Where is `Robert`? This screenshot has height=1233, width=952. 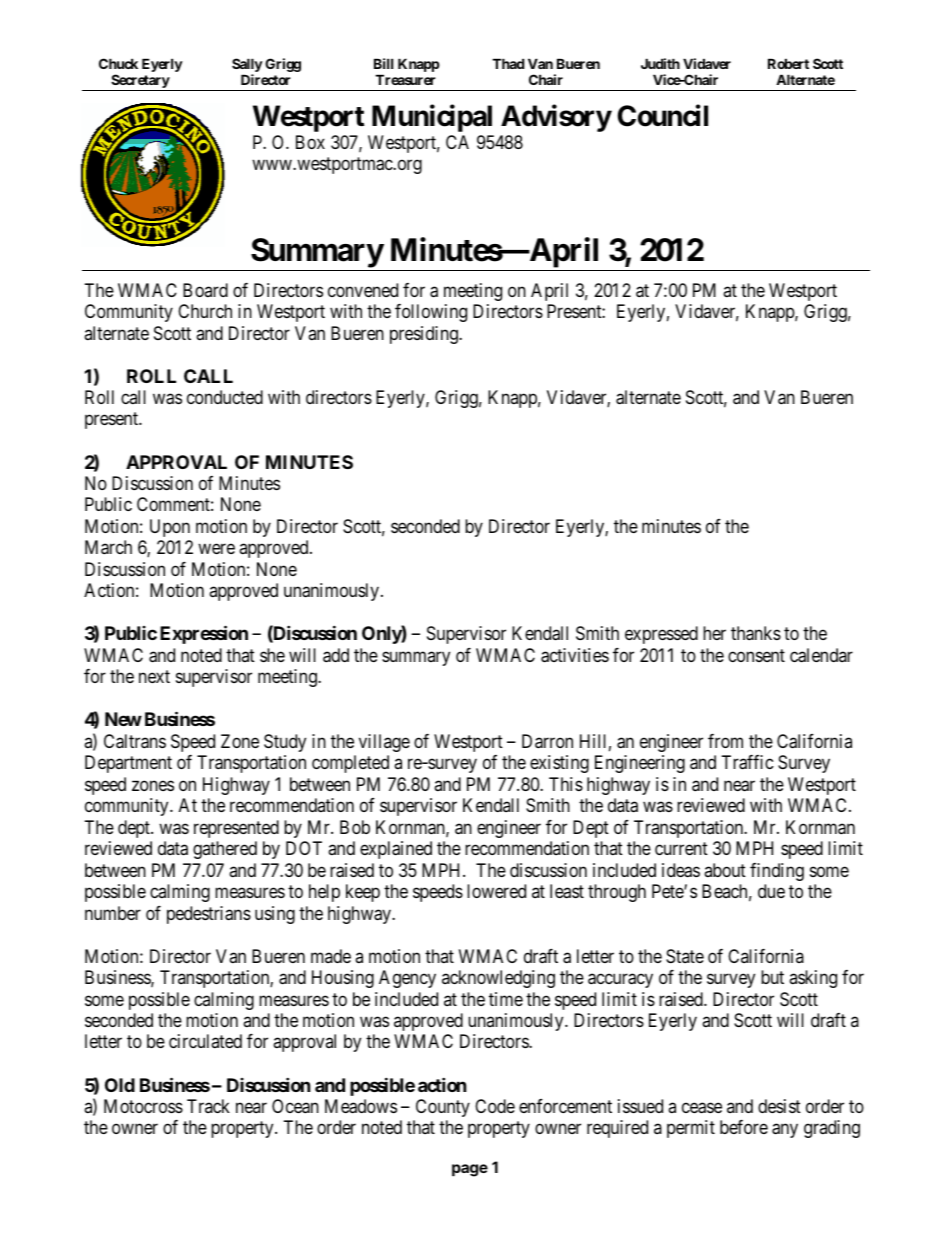
Robert is located at coordinates (788, 63).
